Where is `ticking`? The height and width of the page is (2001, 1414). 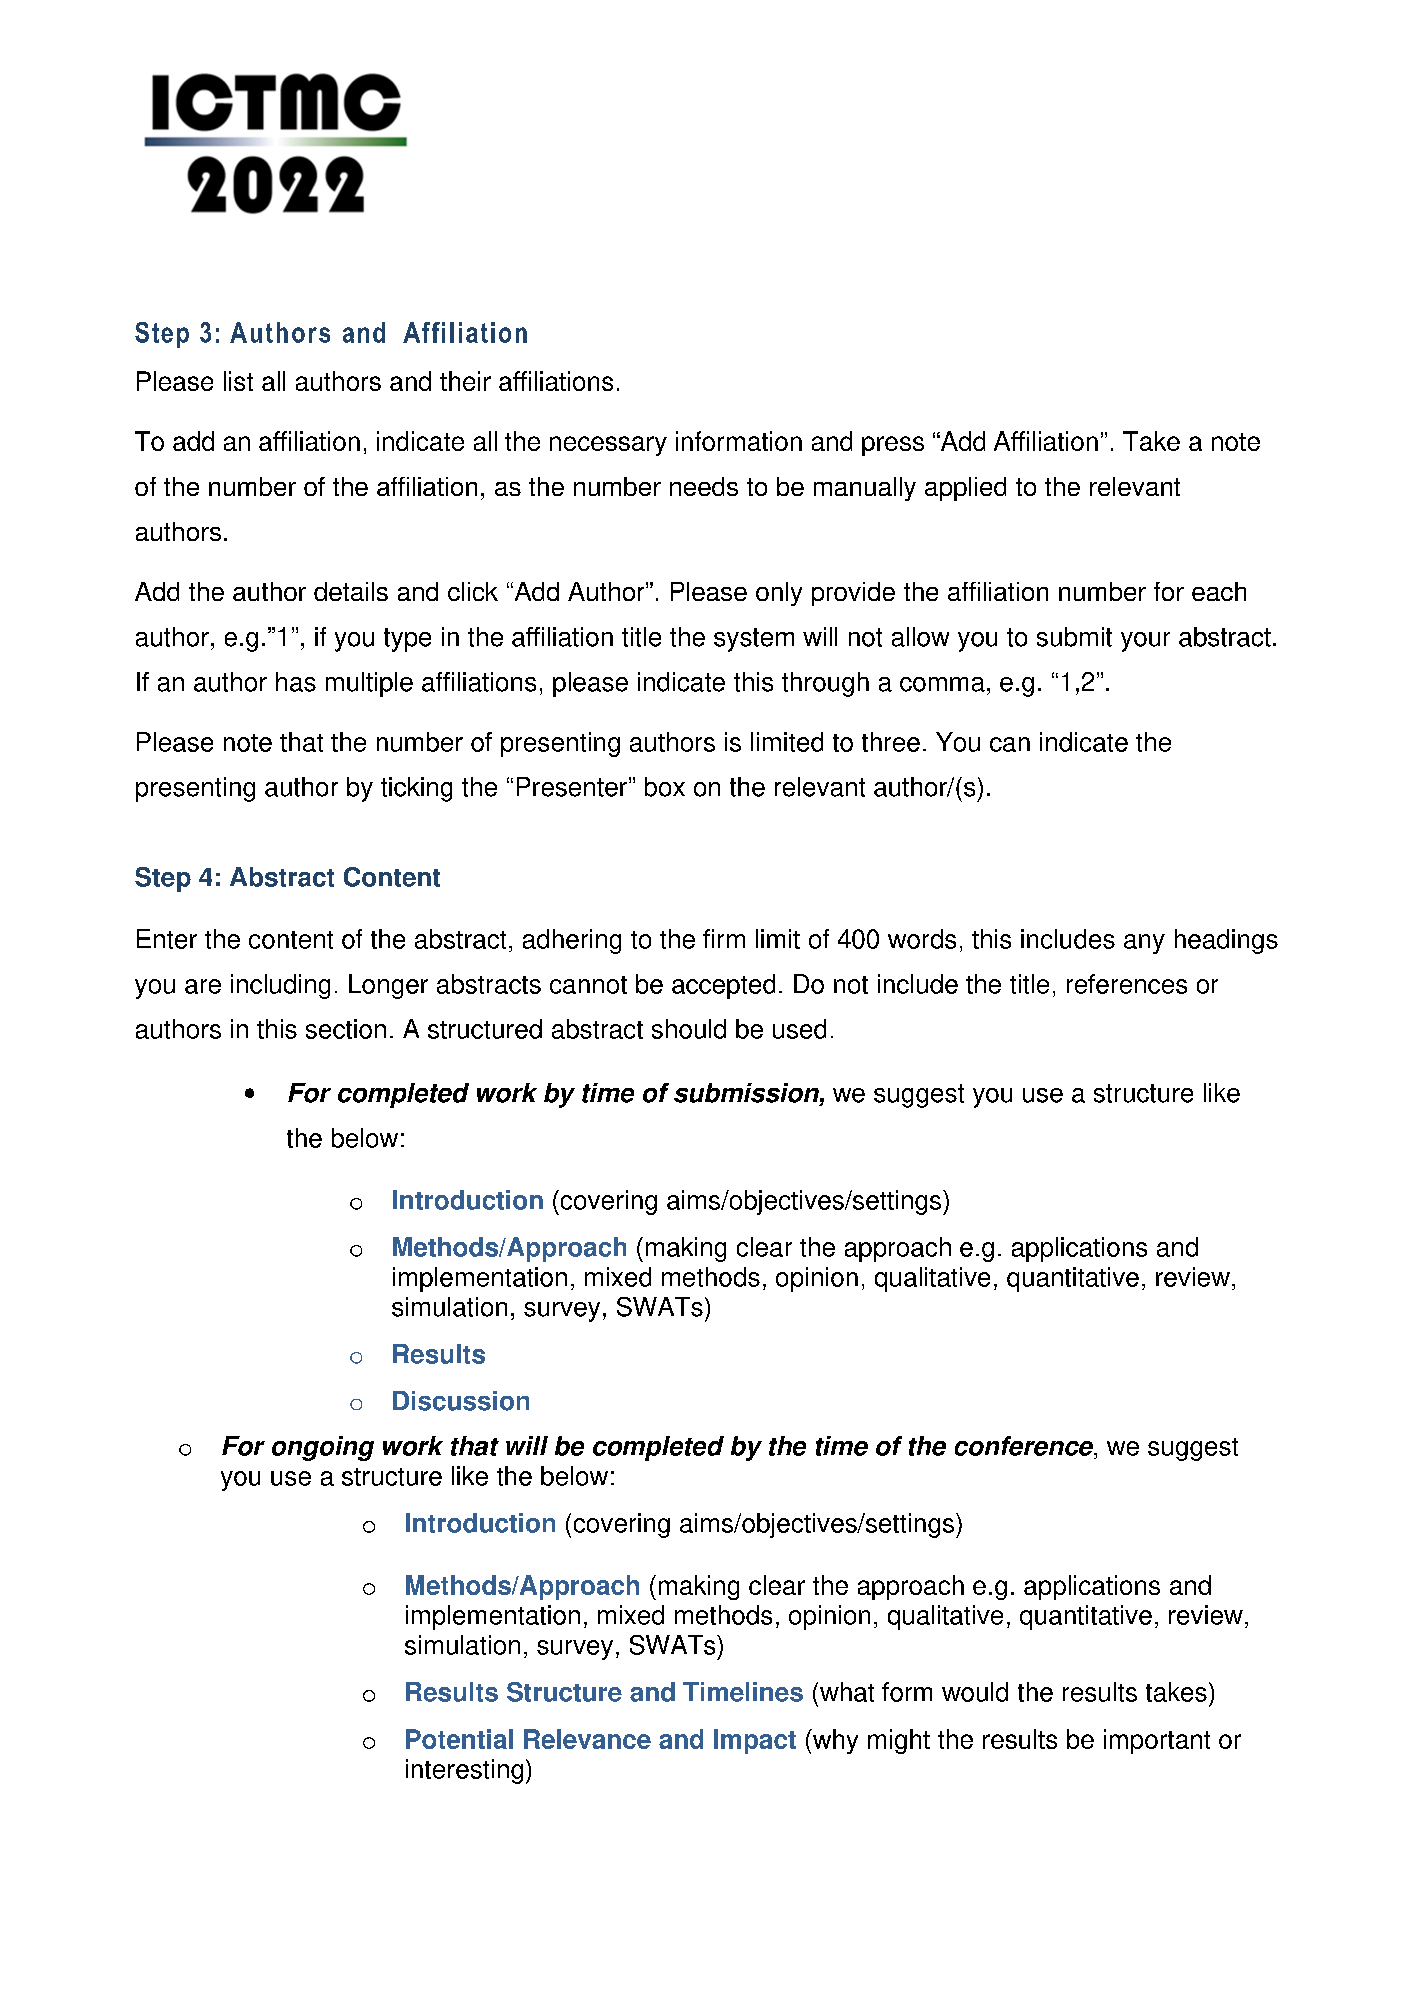 ticking is located at coordinates (416, 789).
